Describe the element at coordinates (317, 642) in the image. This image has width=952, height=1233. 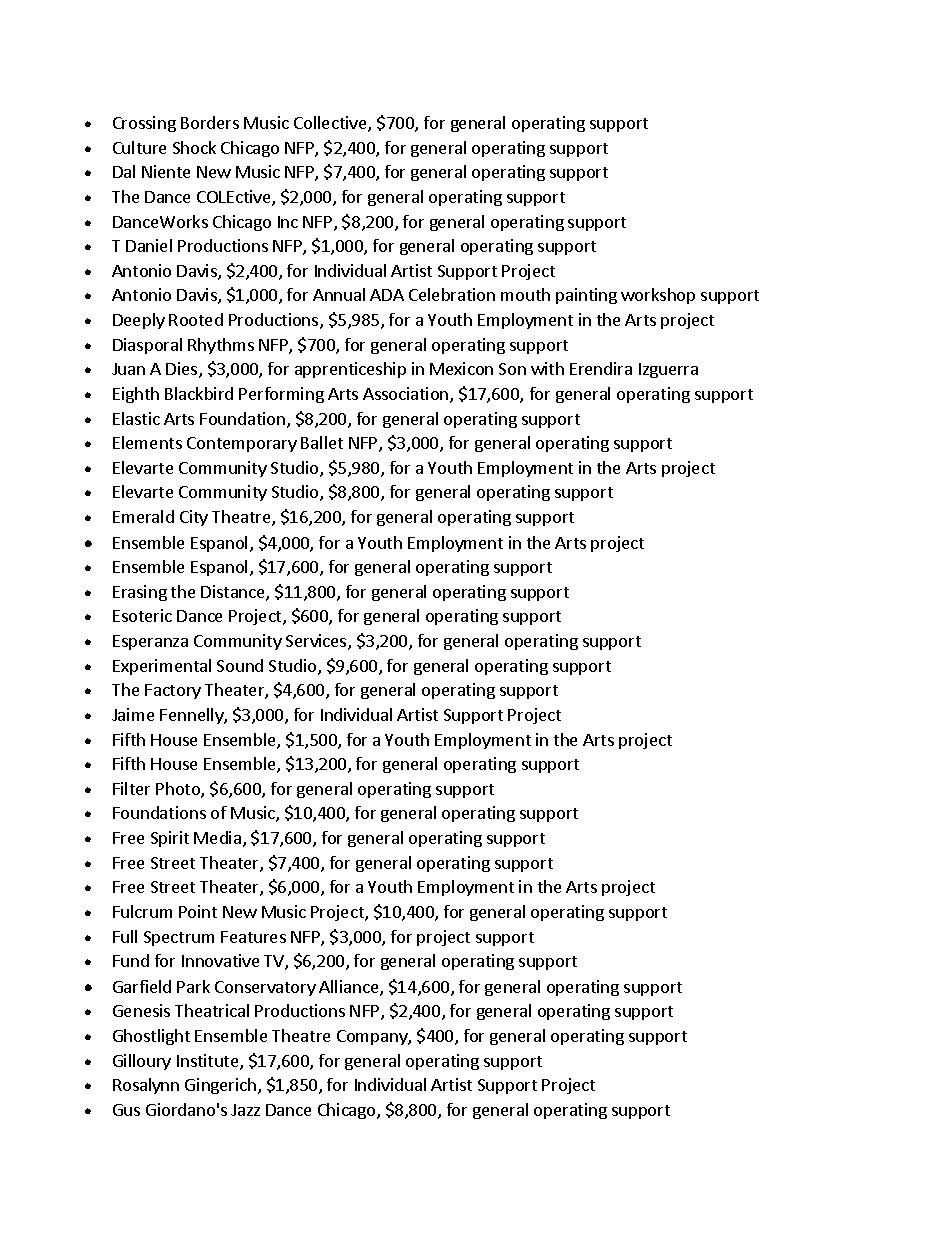
I see `Services` at that location.
